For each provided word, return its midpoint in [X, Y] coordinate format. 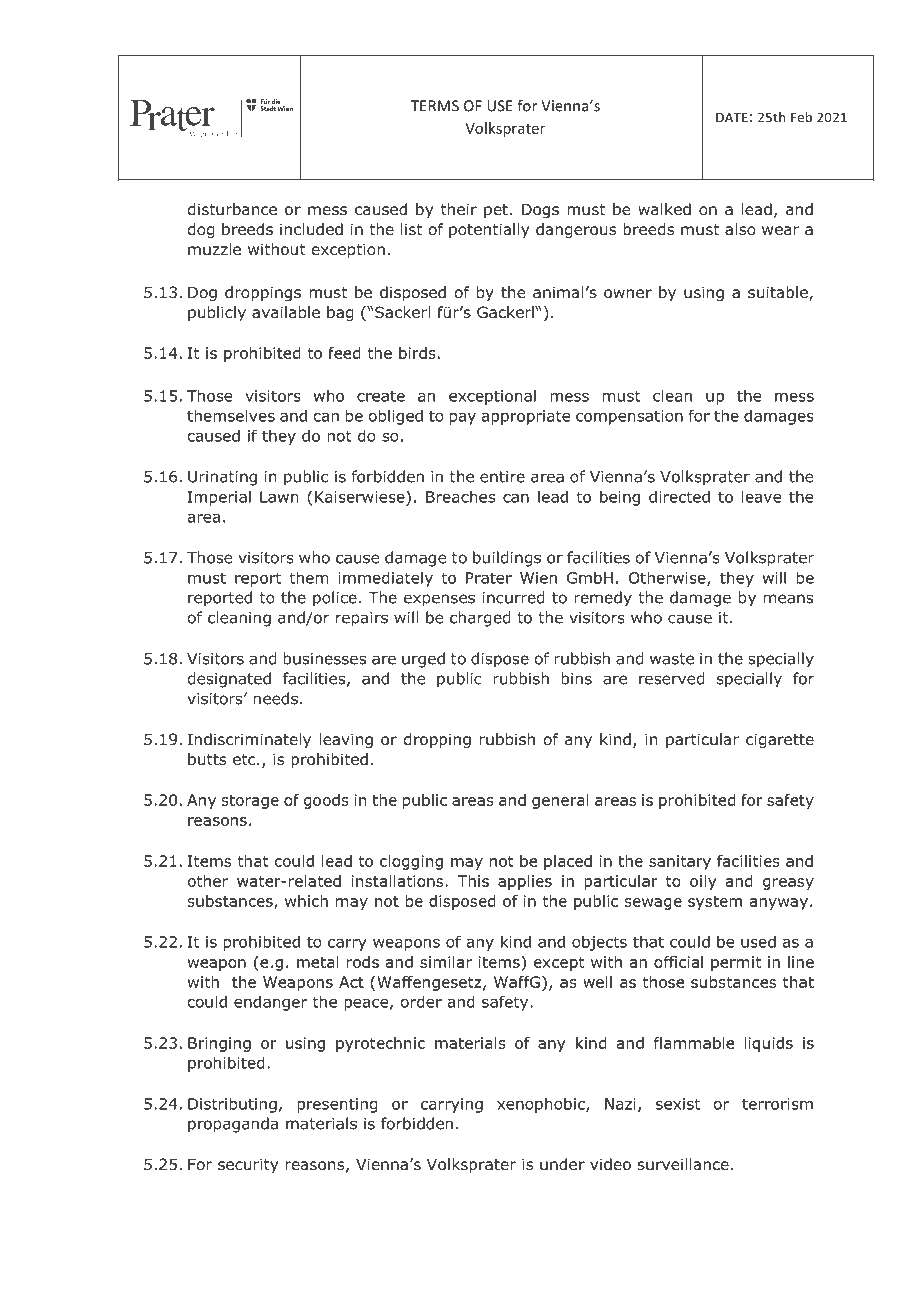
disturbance [232, 209]
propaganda [233, 1125]
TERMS [435, 106]
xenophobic [542, 1105]
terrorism [777, 1104]
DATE [732, 117]
